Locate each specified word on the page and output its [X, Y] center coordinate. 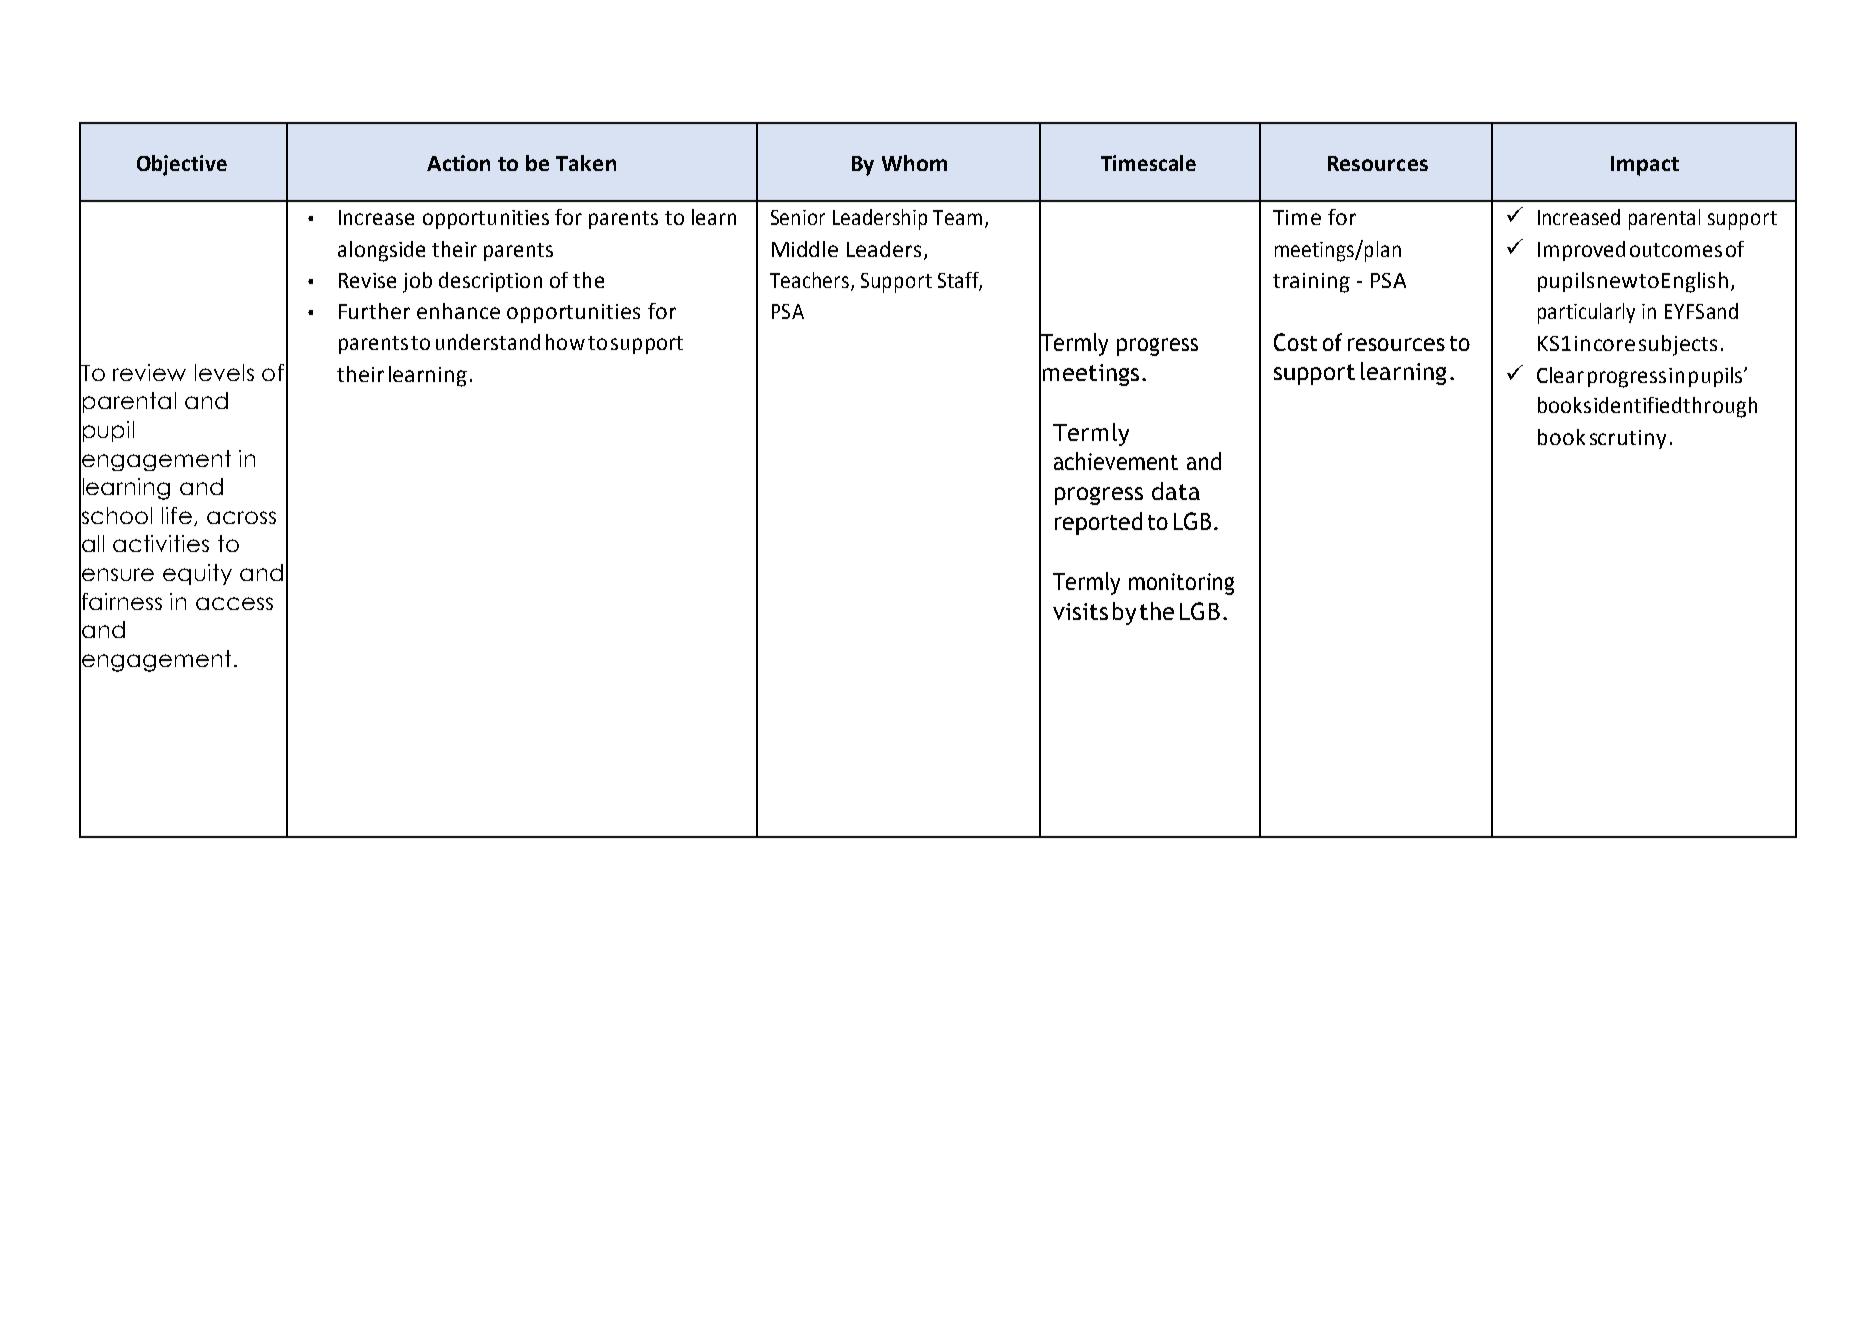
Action [458, 163]
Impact [1645, 166]
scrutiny [1628, 439]
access [234, 603]
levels [224, 372]
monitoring [1181, 584]
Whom [914, 163]
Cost [1295, 342]
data [1176, 491]
